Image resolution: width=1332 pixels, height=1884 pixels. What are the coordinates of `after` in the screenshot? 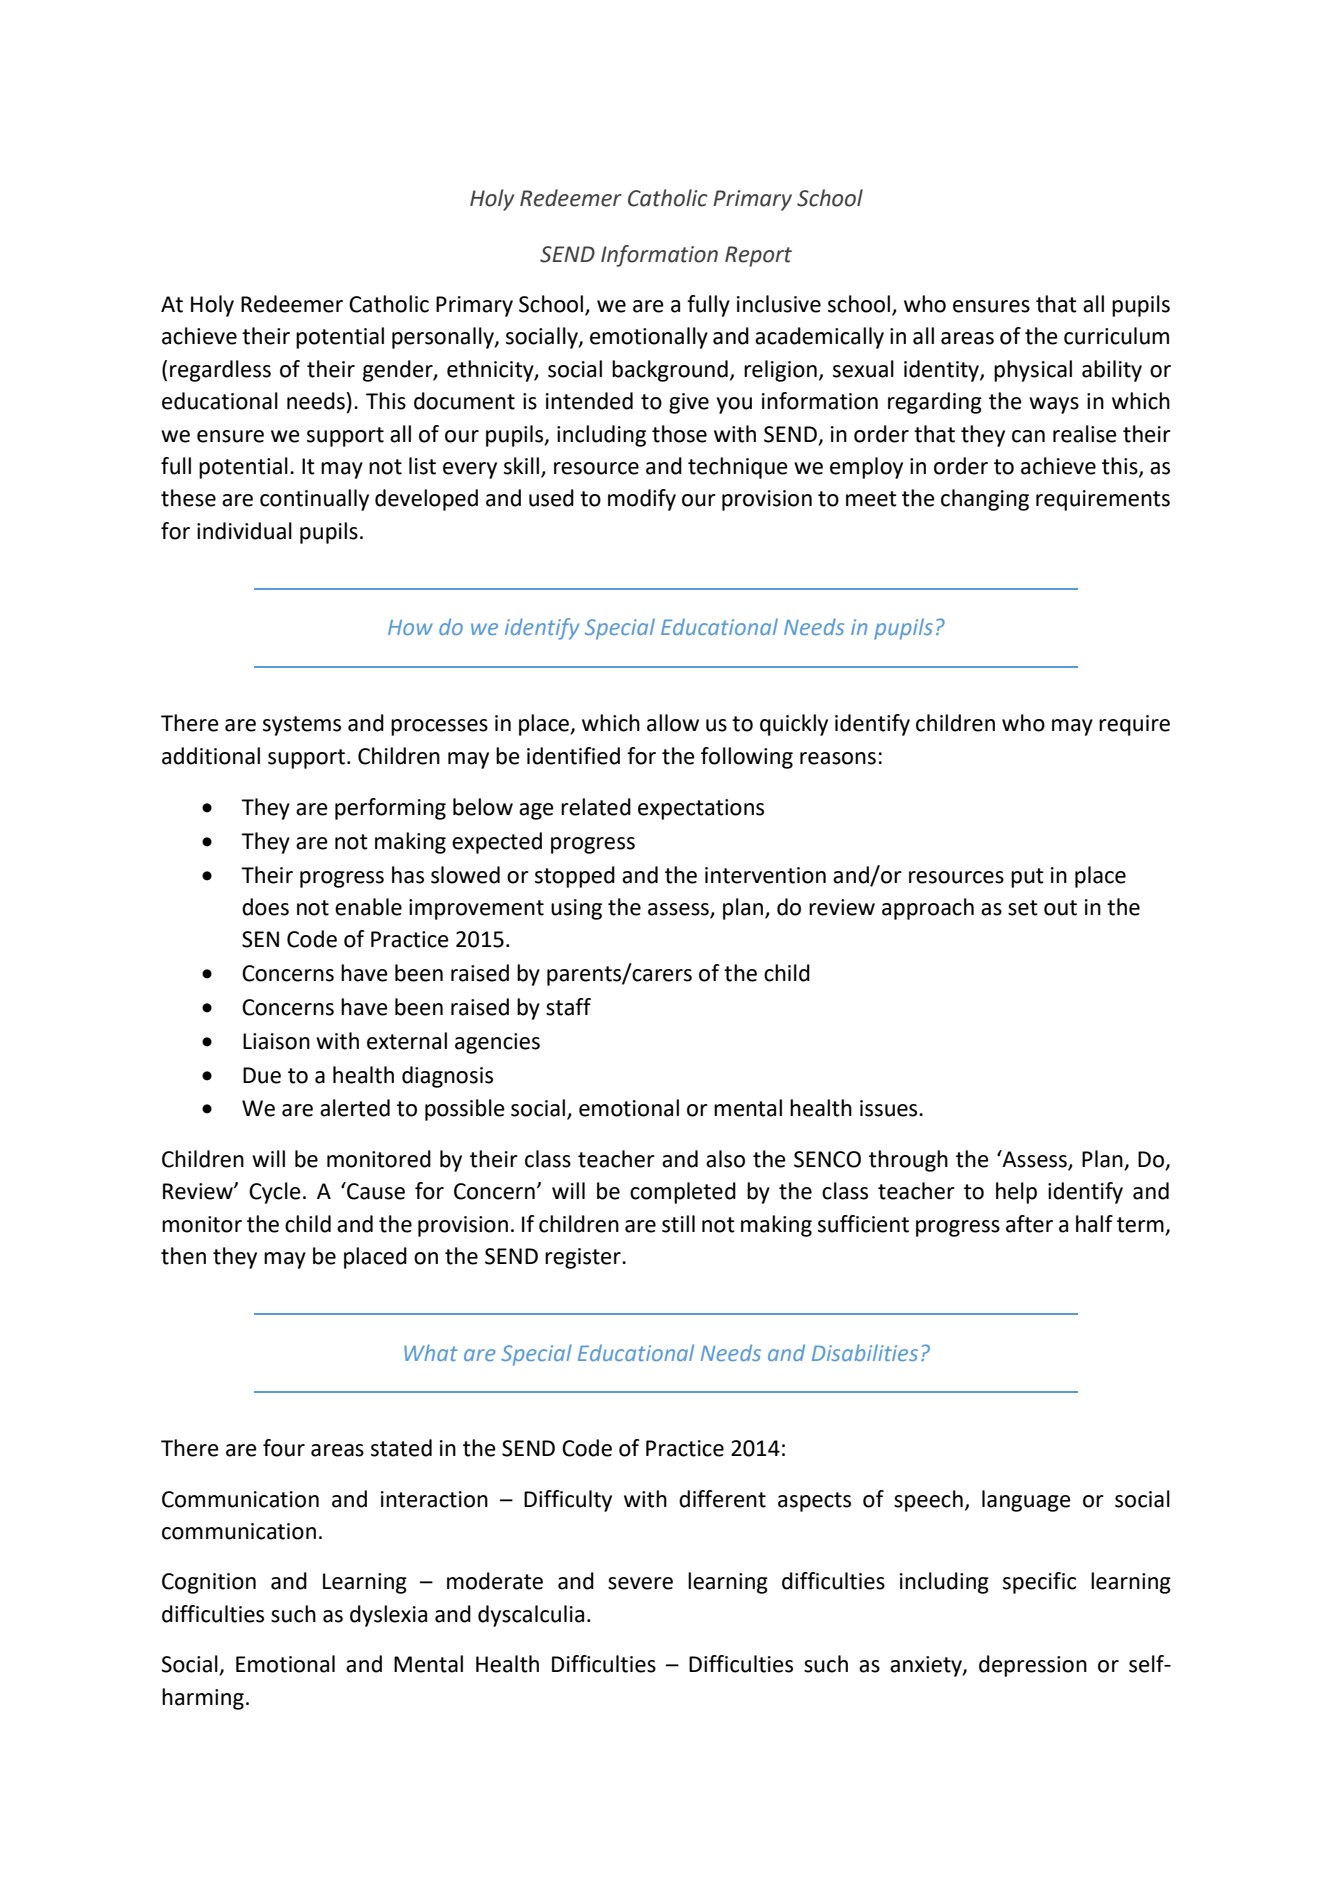 It's located at (1029, 1224).
